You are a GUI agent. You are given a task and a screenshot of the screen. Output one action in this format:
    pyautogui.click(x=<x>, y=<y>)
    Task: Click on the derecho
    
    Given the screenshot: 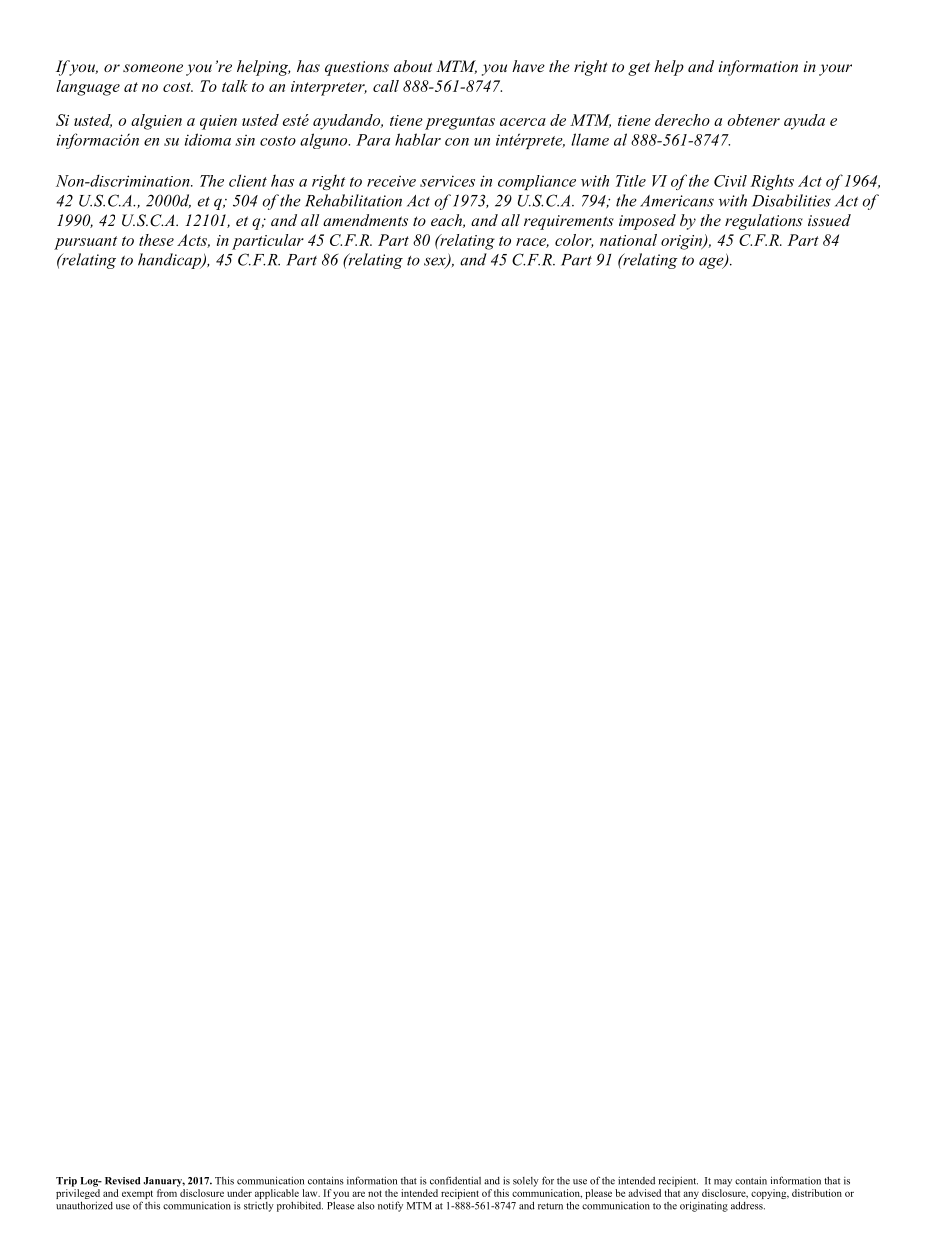 What is the action you would take?
    pyautogui.click(x=682, y=120)
